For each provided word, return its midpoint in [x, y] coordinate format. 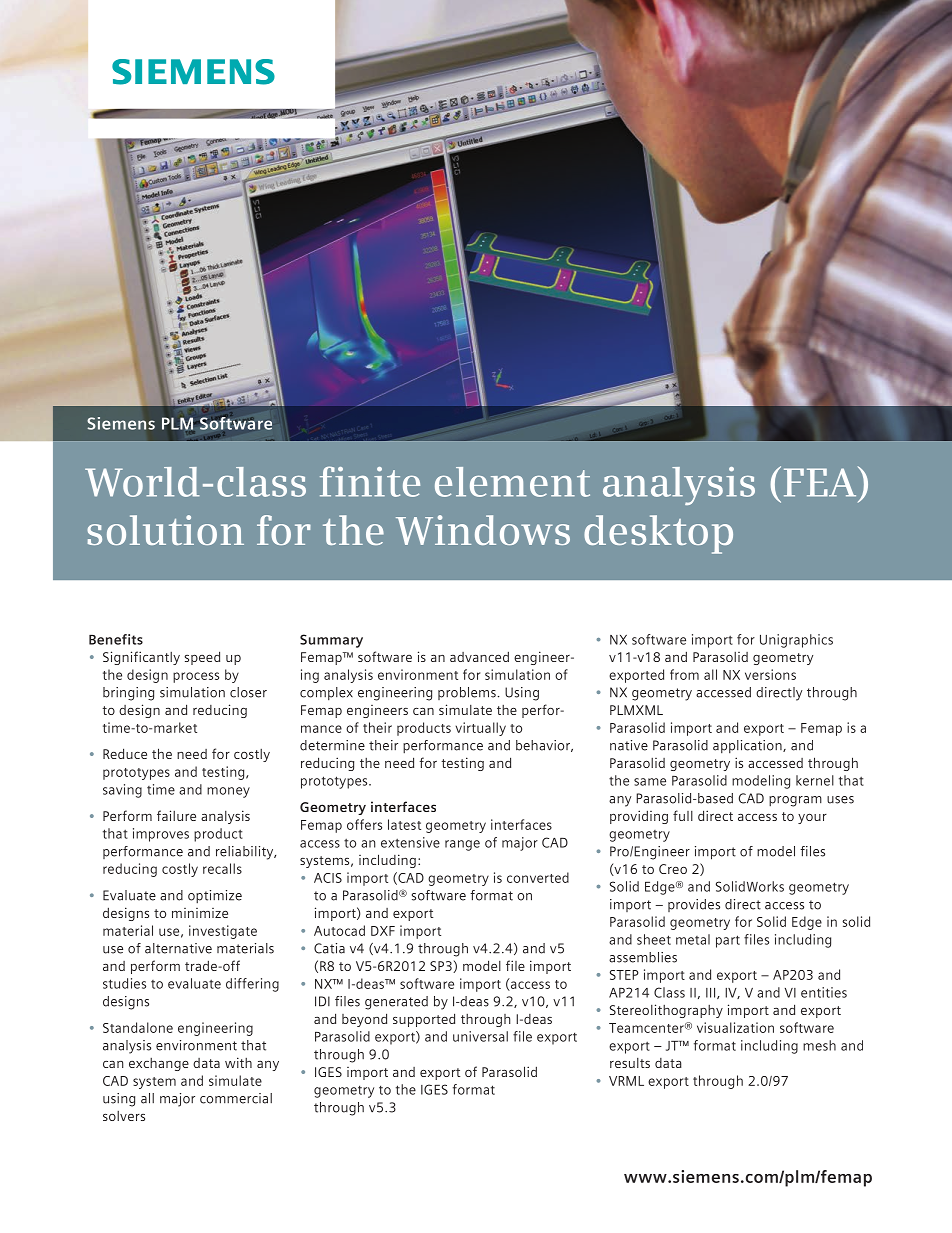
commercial [236, 1098]
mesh [819, 1045]
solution [165, 530]
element [512, 482]
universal [480, 1036]
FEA [821, 481]
